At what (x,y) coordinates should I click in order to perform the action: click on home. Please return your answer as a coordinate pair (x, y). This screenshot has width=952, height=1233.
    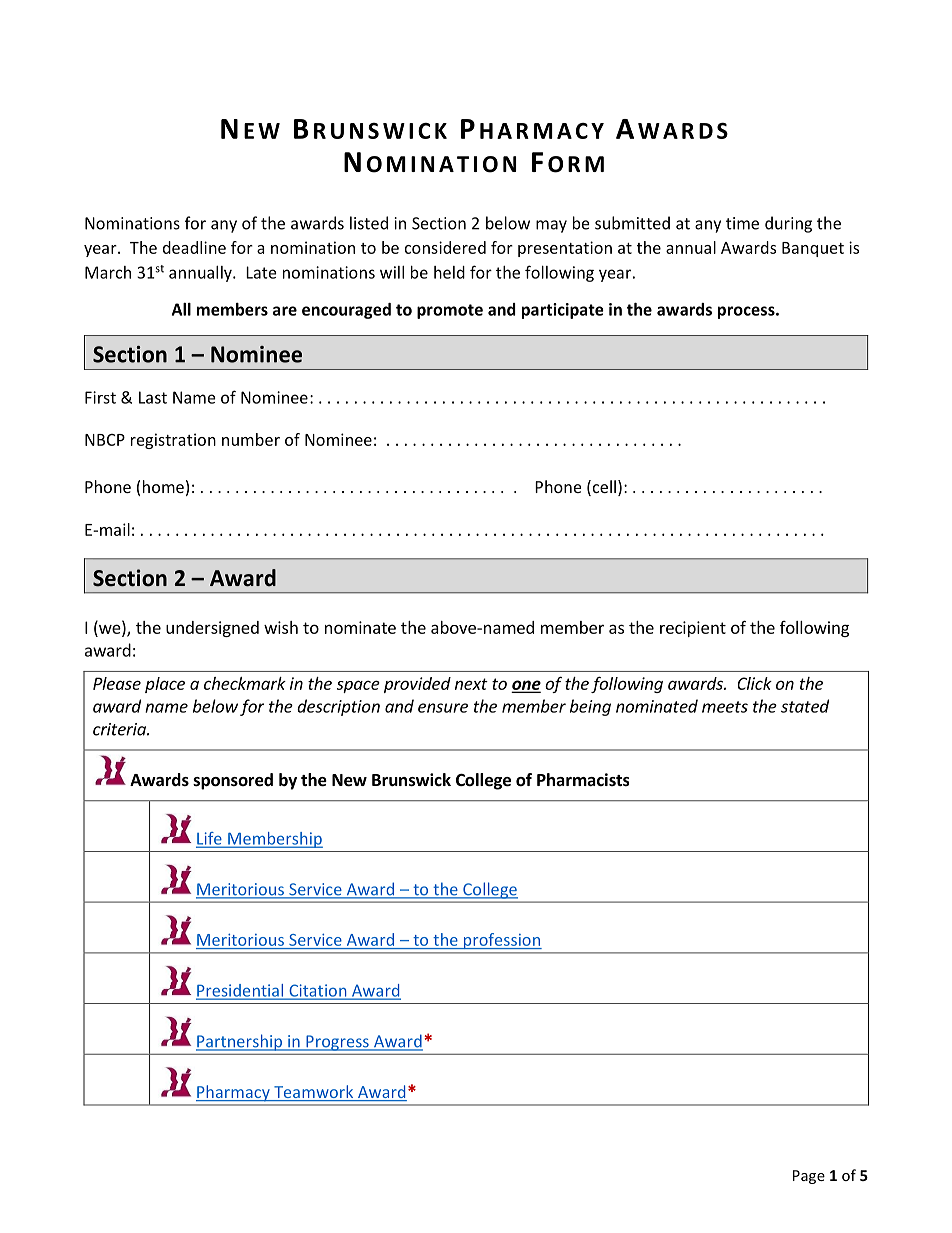
    Looking at the image, I should click on (163, 486).
